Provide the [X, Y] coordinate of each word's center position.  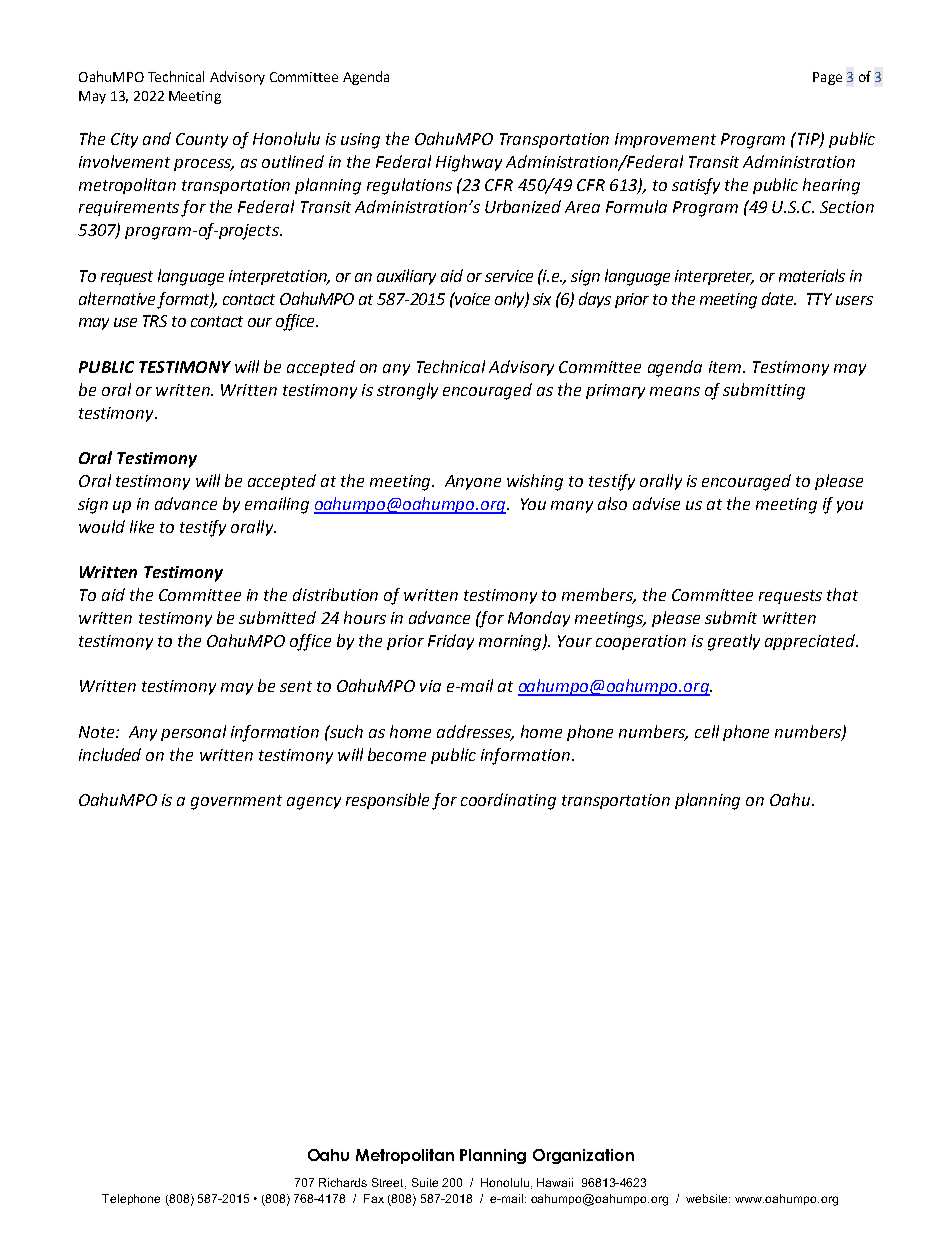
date [779, 298]
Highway [469, 163]
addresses [475, 733]
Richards [343, 1182]
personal [193, 733]
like [142, 526]
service [509, 276]
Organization [583, 1156]
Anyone [473, 482]
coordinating [508, 801]
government [236, 802]
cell [707, 731]
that [842, 594]
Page [827, 78]
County [202, 140]
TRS [155, 321]
